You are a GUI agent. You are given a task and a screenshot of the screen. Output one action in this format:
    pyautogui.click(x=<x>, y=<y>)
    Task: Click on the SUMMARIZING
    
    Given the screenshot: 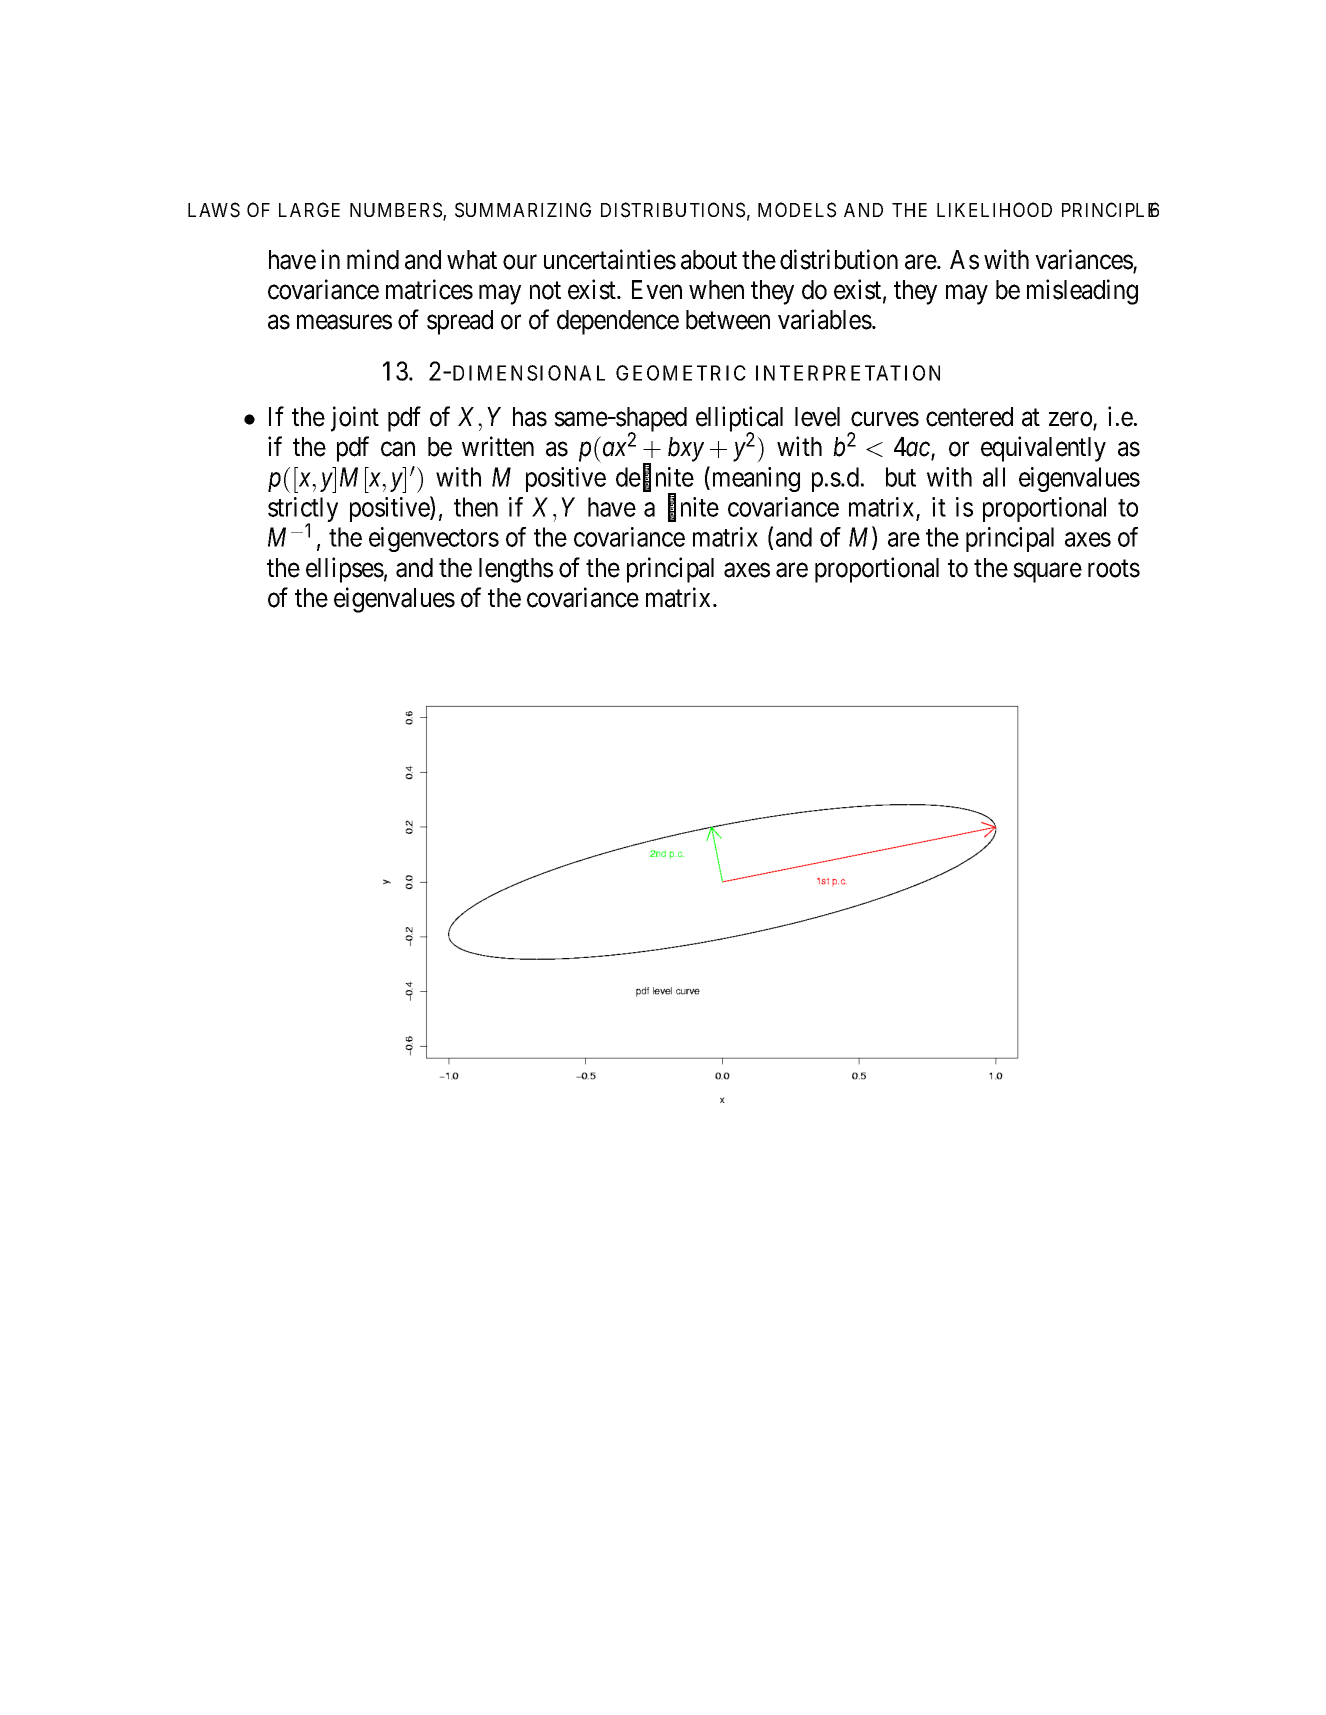 What is the action you would take?
    pyautogui.click(x=523, y=210)
